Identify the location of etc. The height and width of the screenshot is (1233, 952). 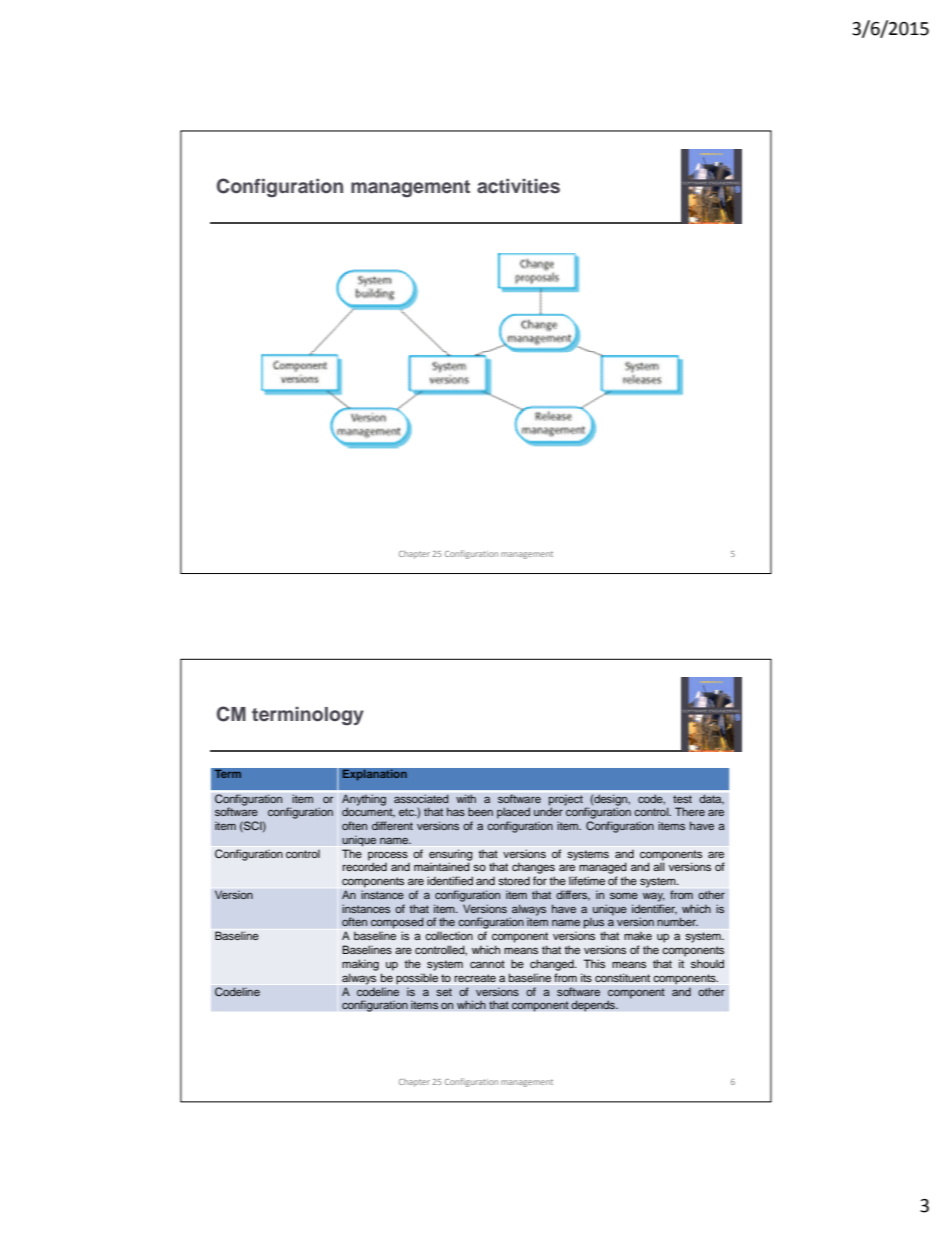
(408, 812).
